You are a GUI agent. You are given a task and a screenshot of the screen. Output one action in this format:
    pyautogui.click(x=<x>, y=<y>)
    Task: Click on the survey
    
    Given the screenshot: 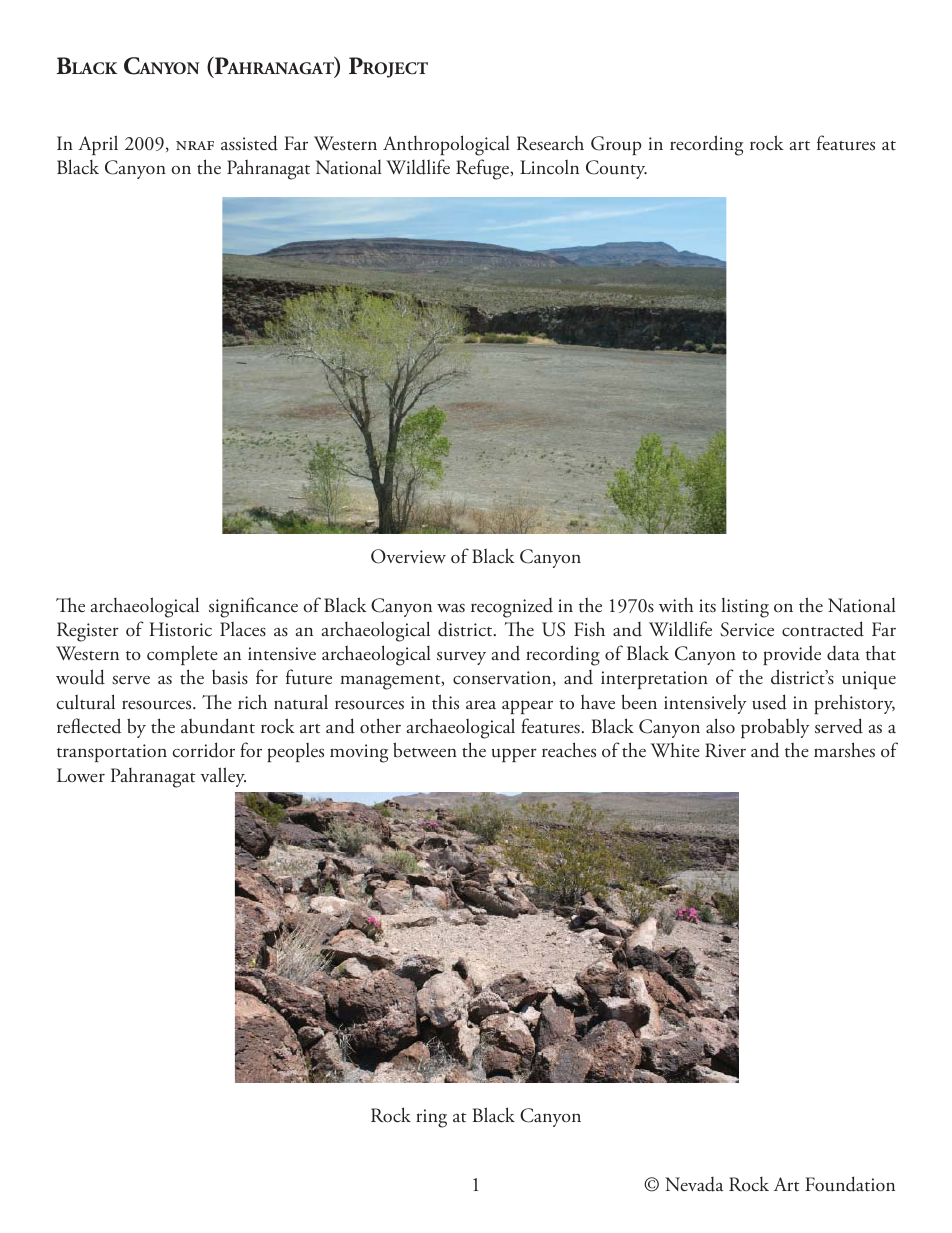 What is the action you would take?
    pyautogui.click(x=461, y=658)
